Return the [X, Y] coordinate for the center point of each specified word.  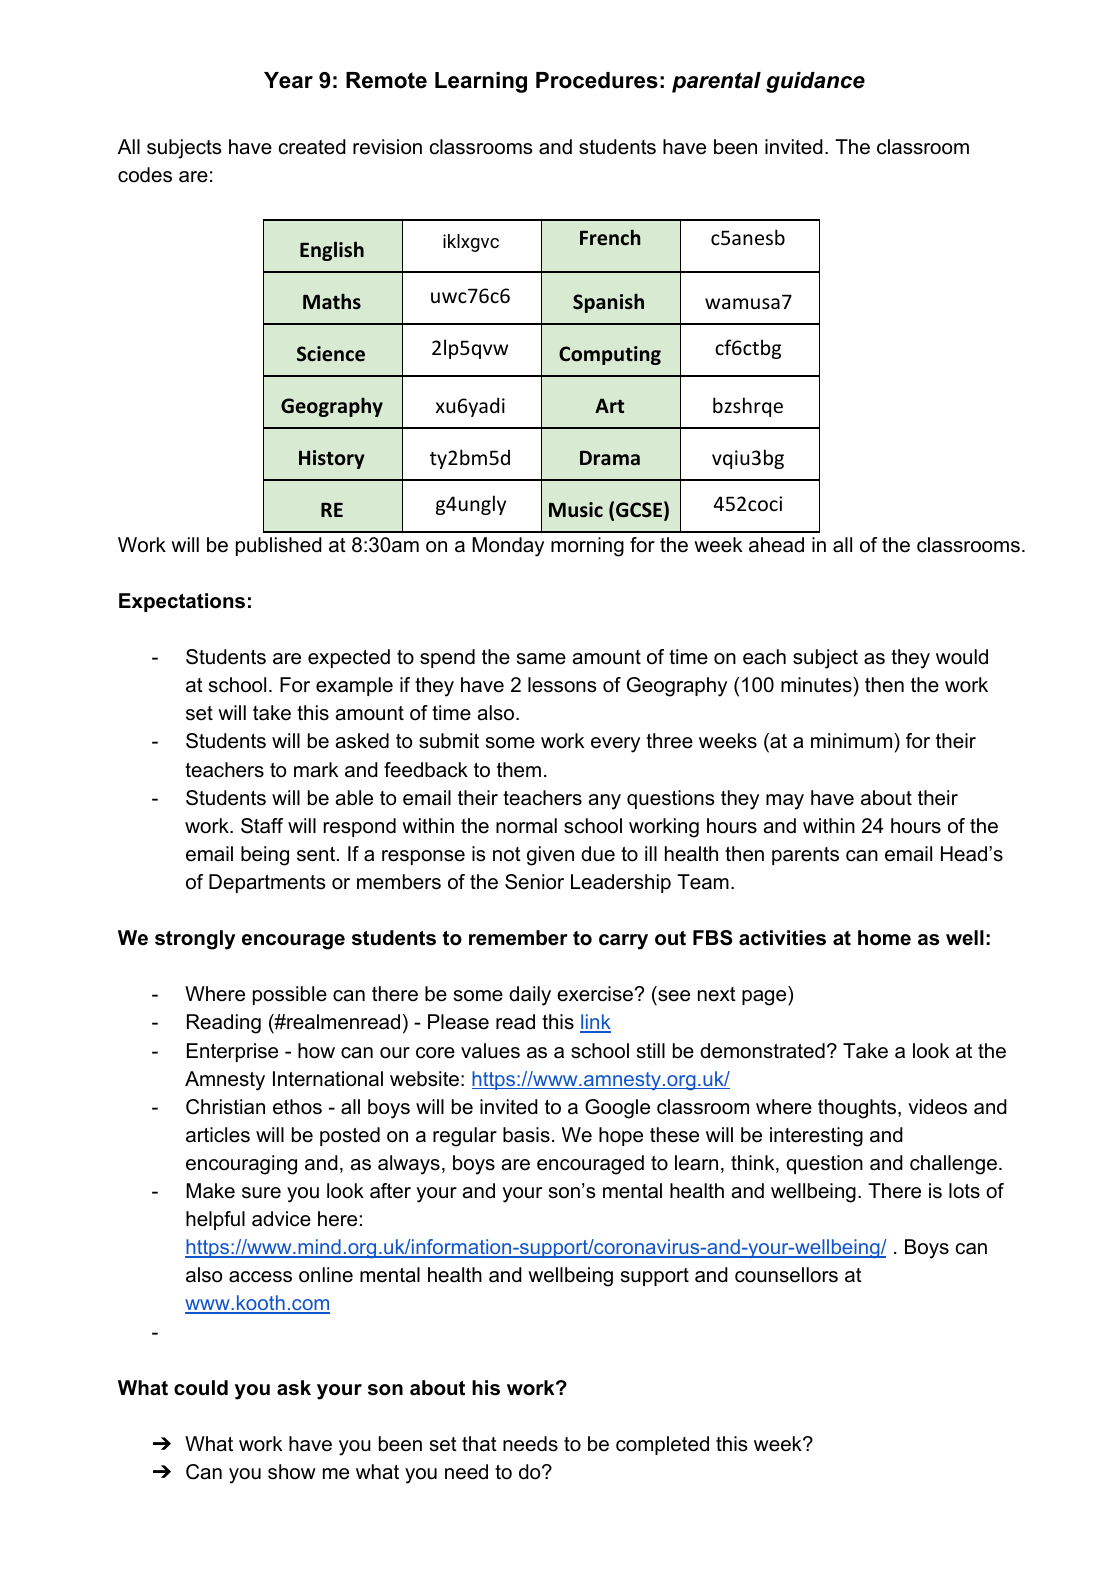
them [519, 770]
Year [288, 80]
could [201, 1388]
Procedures [597, 80]
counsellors [786, 1275]
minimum [853, 741]
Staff [262, 826]
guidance [815, 82]
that [479, 1444]
